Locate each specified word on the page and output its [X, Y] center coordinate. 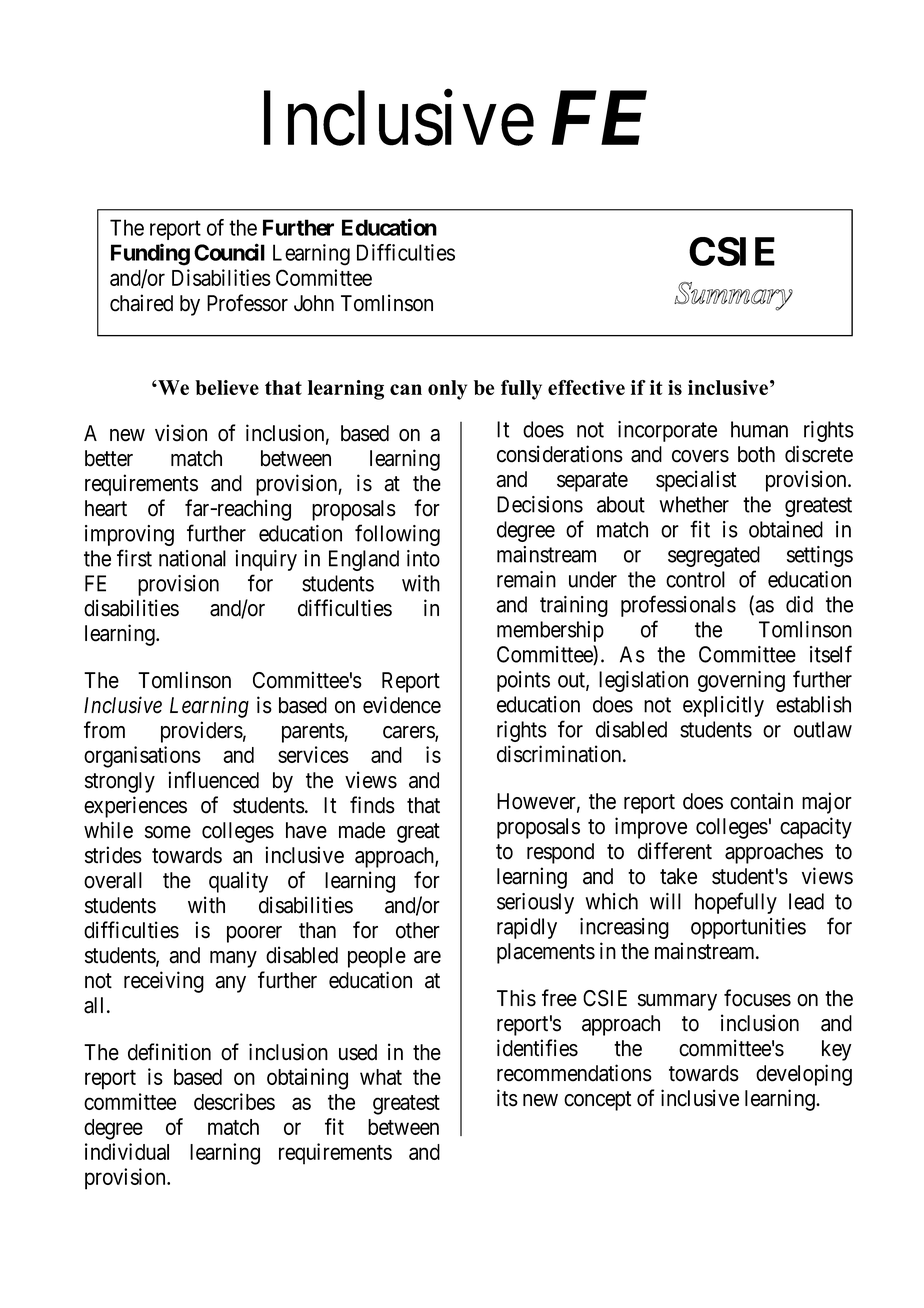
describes [234, 1101]
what [381, 1077]
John [314, 303]
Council [229, 252]
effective [586, 387]
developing [804, 1075]
